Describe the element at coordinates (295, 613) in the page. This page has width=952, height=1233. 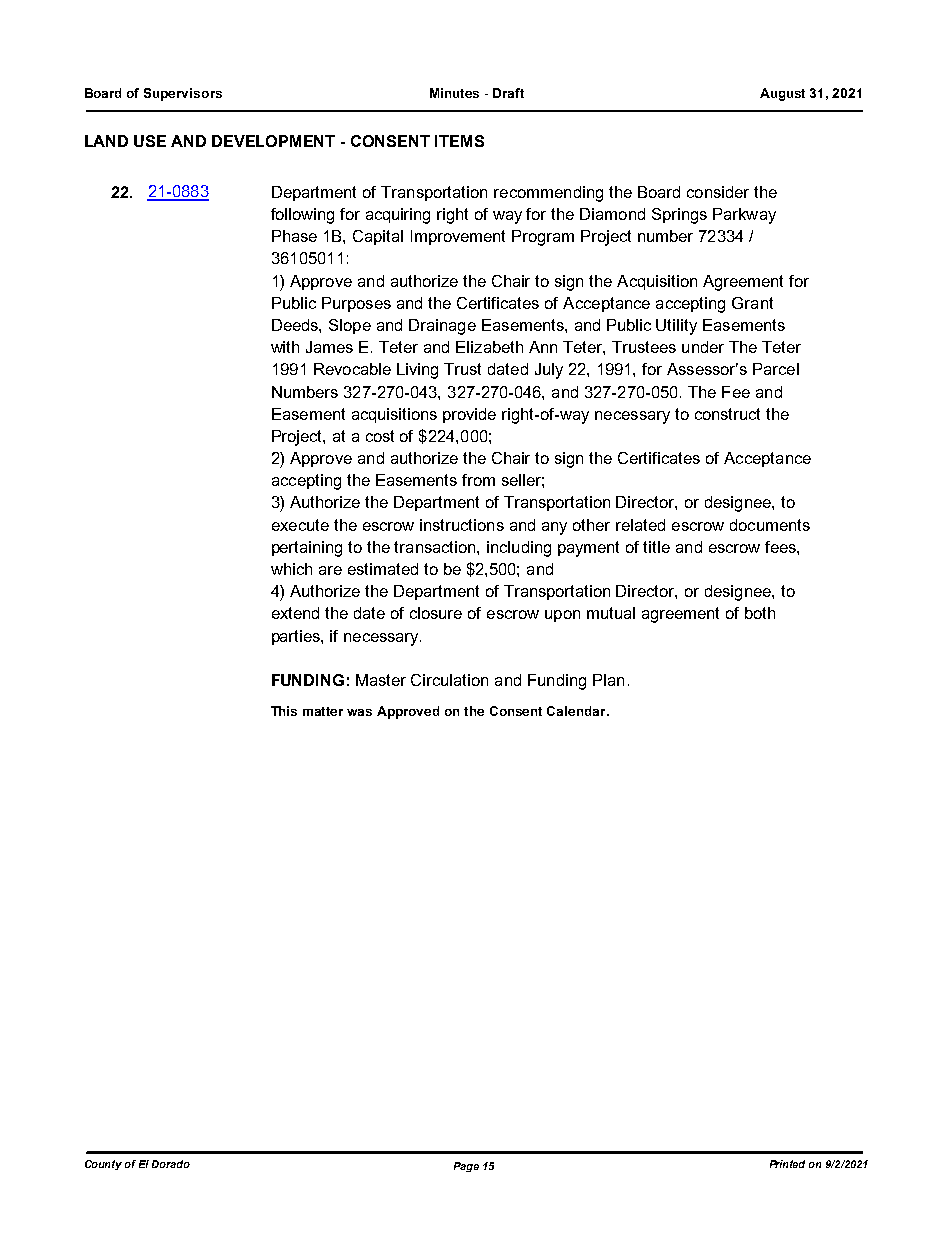
I see `extend` at that location.
